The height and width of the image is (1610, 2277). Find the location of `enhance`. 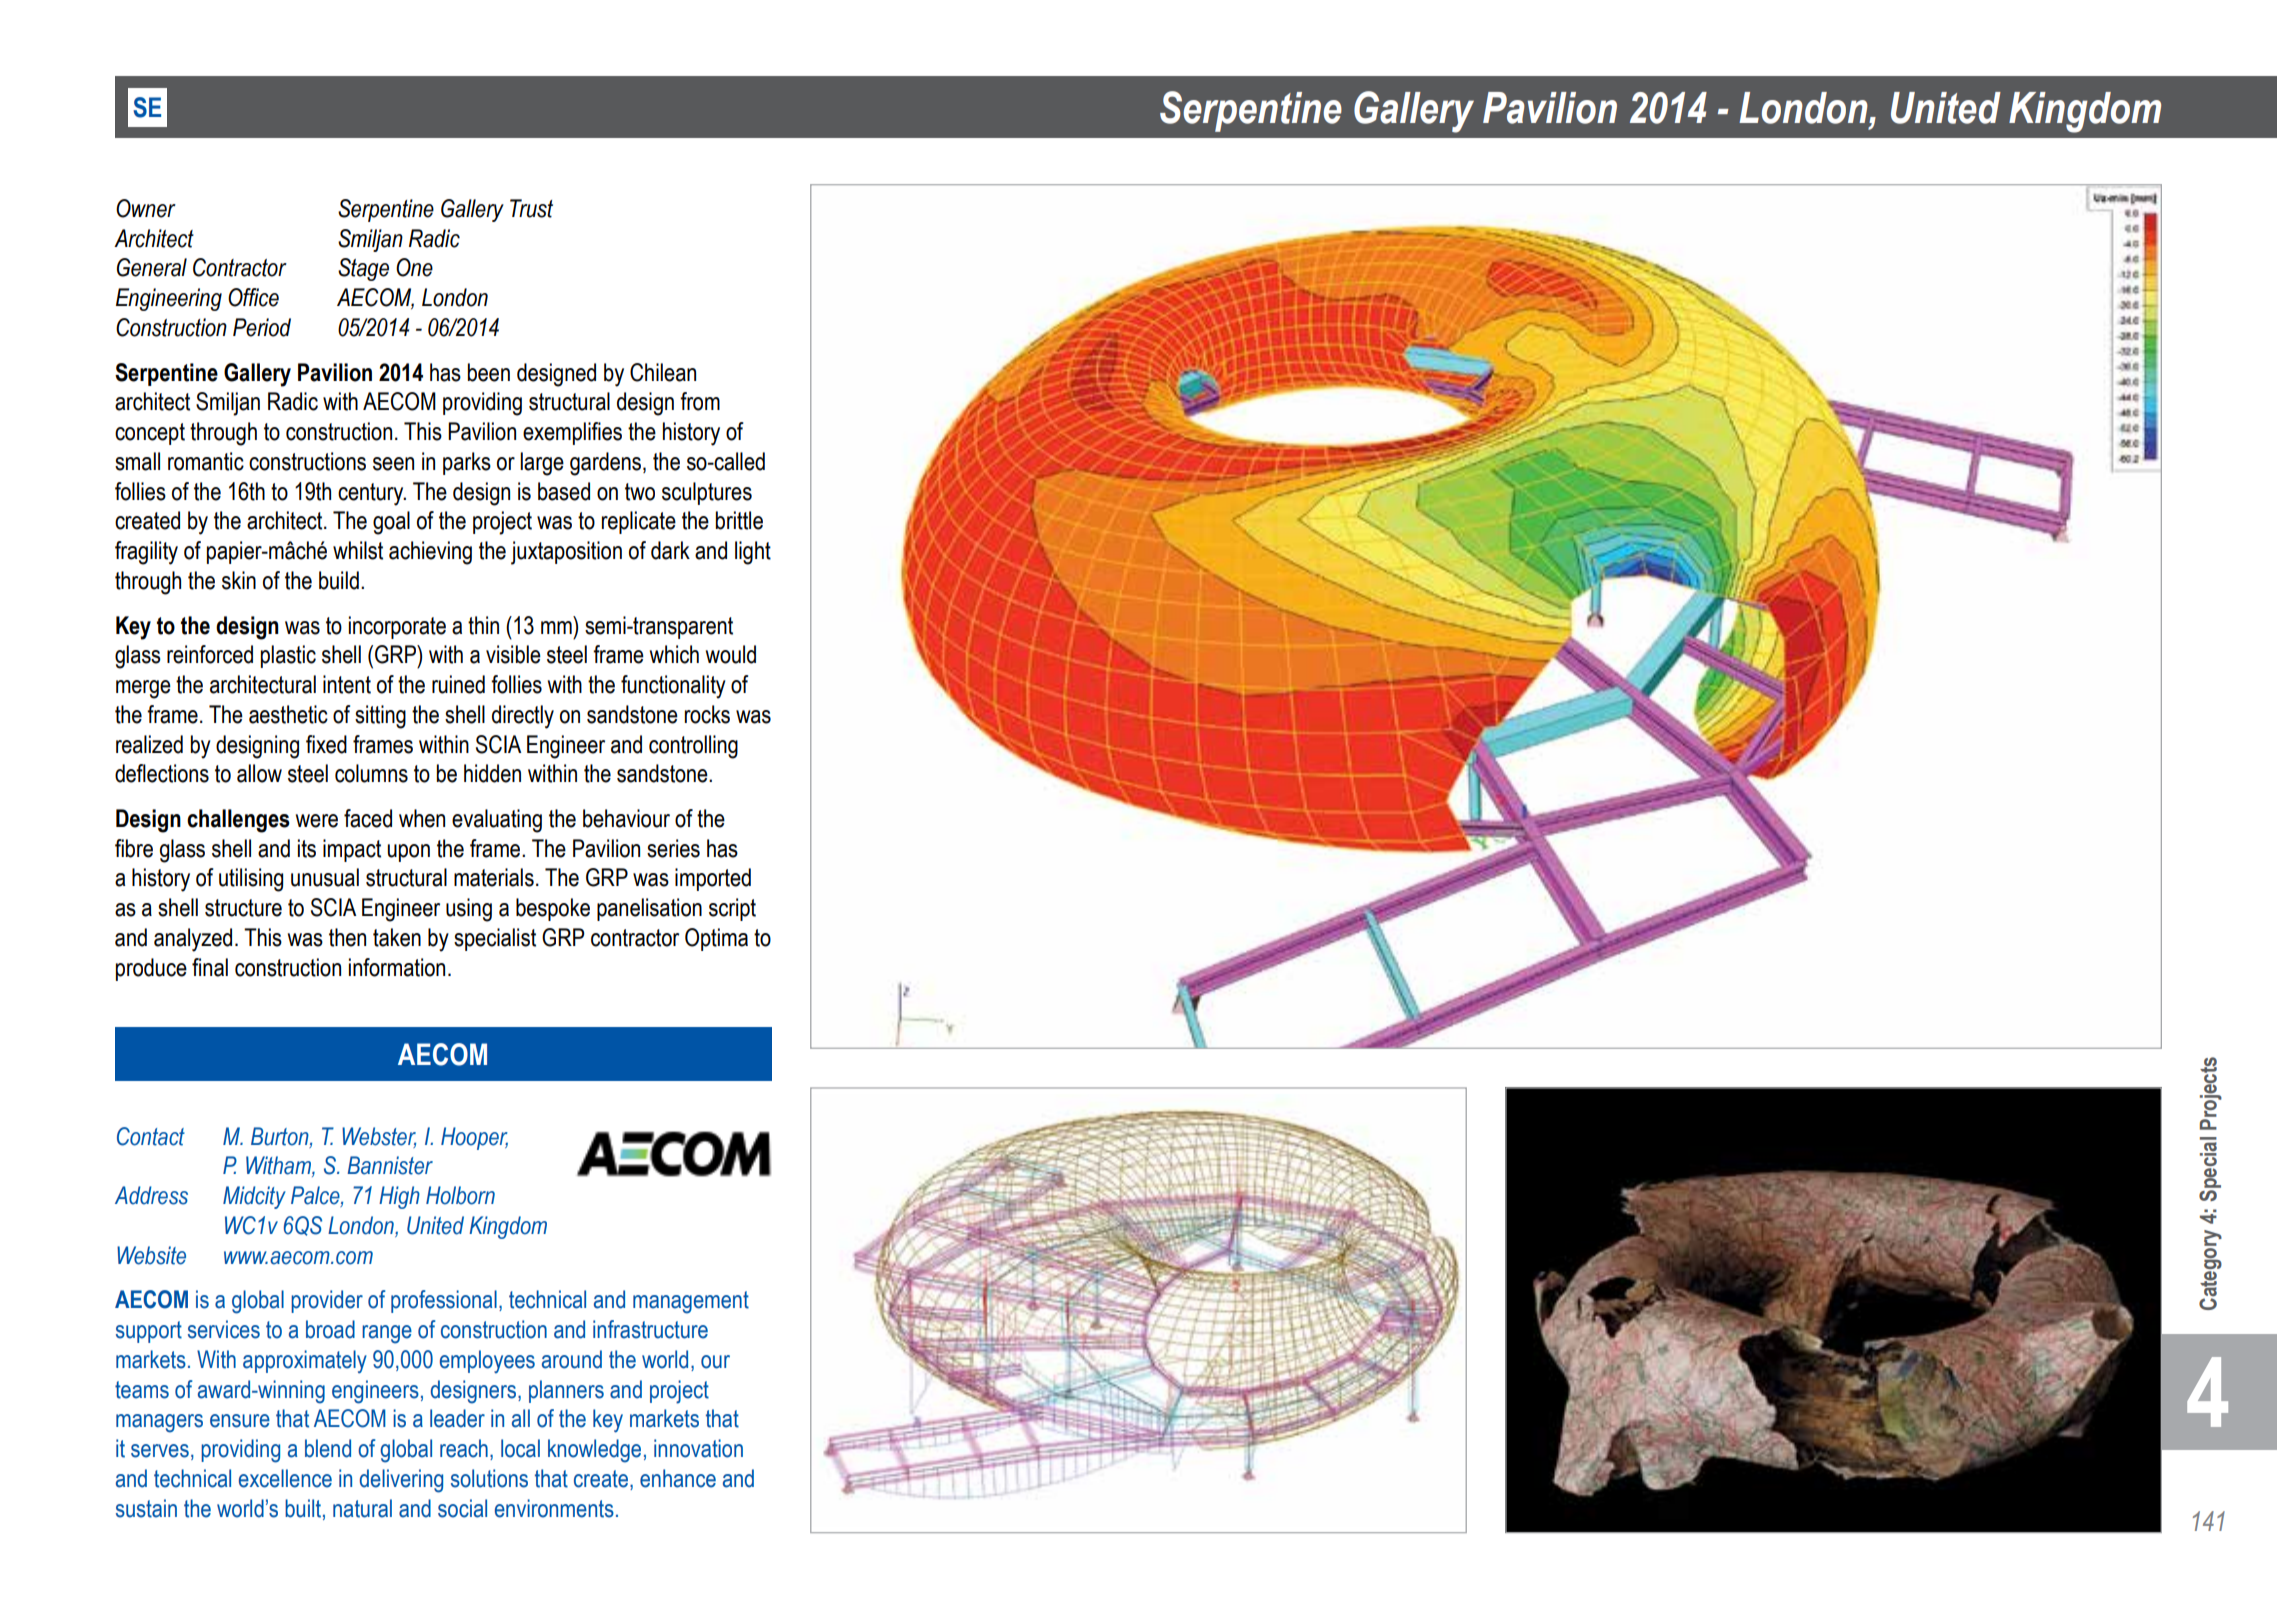

enhance is located at coordinates (678, 1478).
